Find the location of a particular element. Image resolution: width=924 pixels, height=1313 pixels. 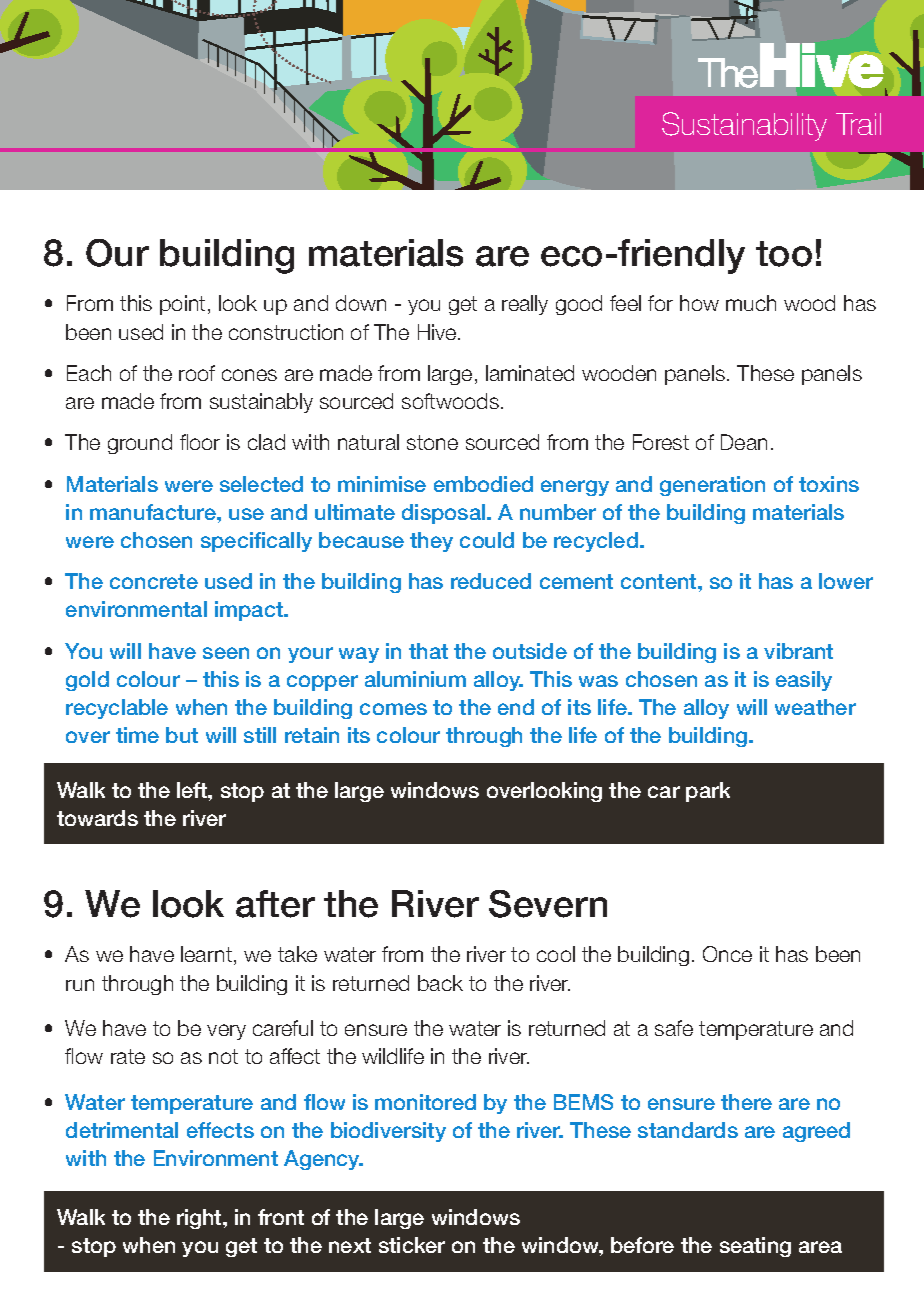

much is located at coordinates (751, 303).
